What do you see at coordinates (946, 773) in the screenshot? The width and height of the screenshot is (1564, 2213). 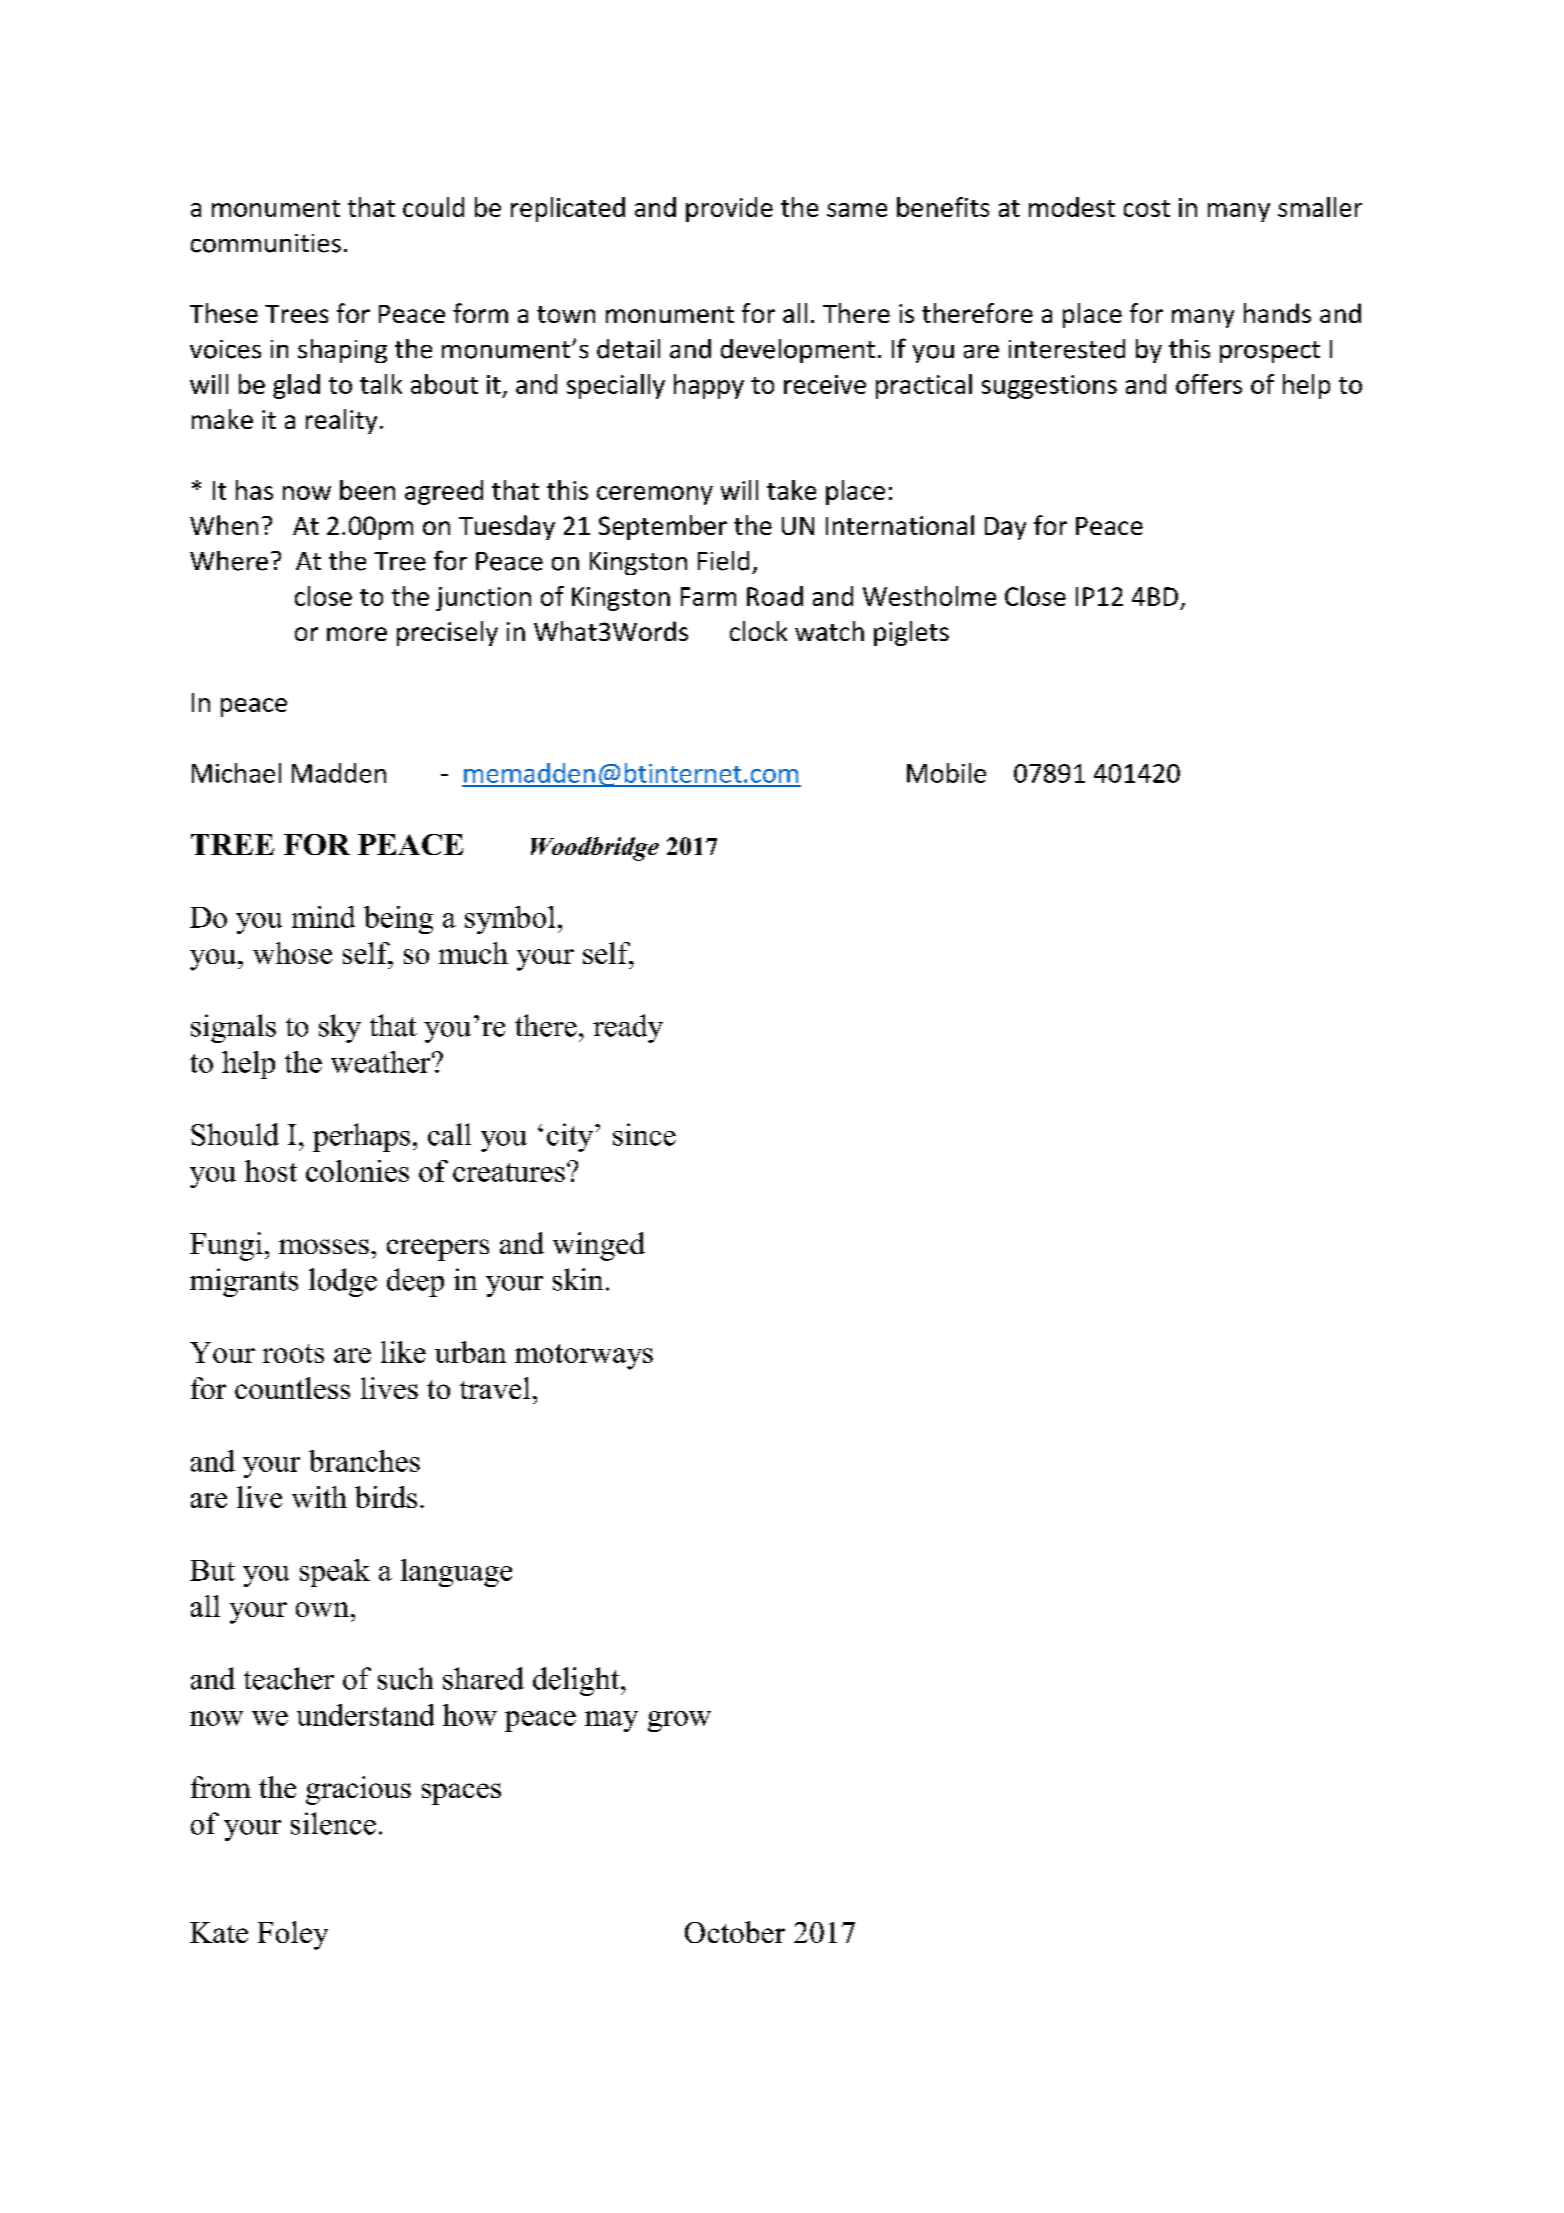 I see `Mobile` at bounding box center [946, 773].
